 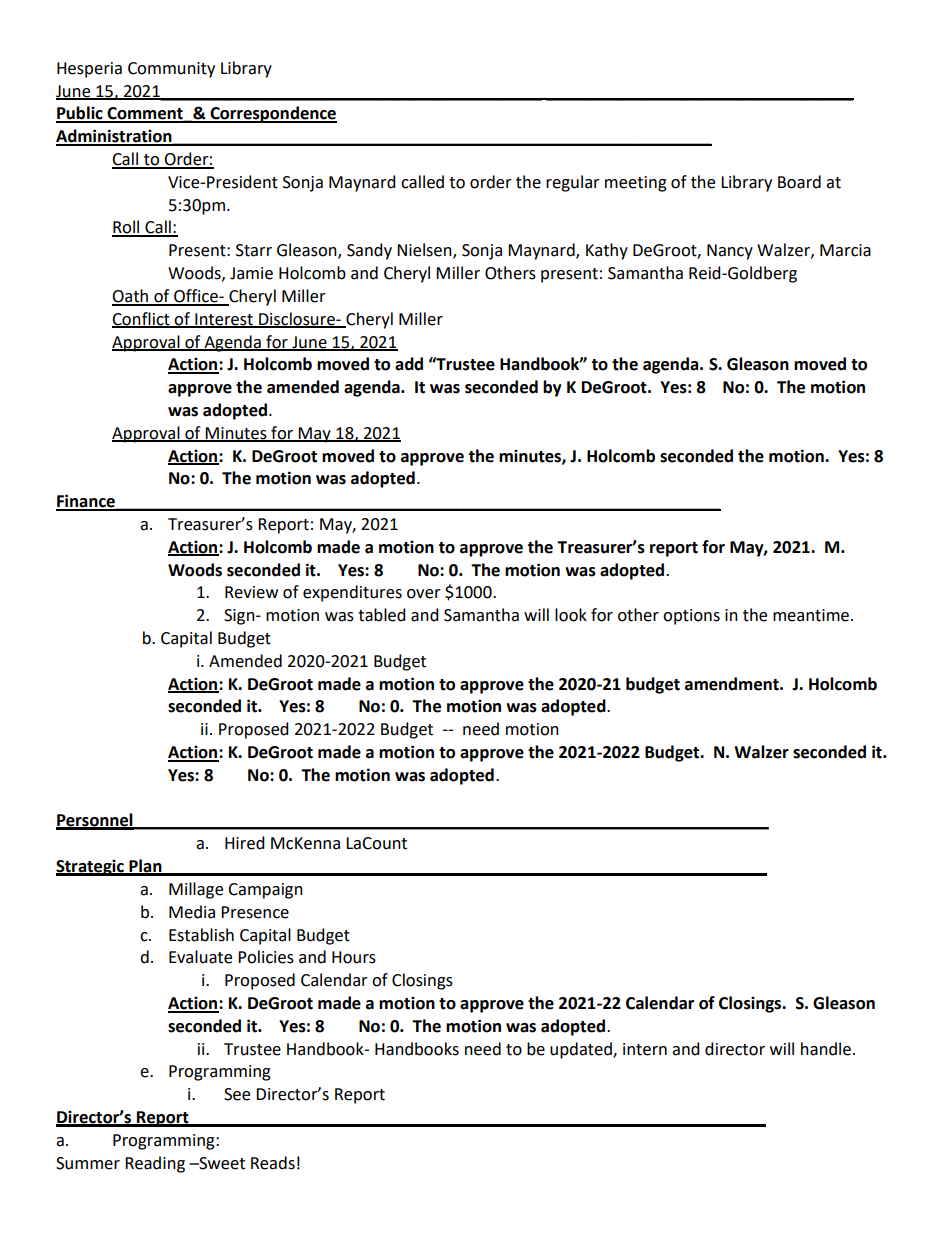 What do you see at coordinates (424, 594) in the image?
I see `over` at bounding box center [424, 594].
